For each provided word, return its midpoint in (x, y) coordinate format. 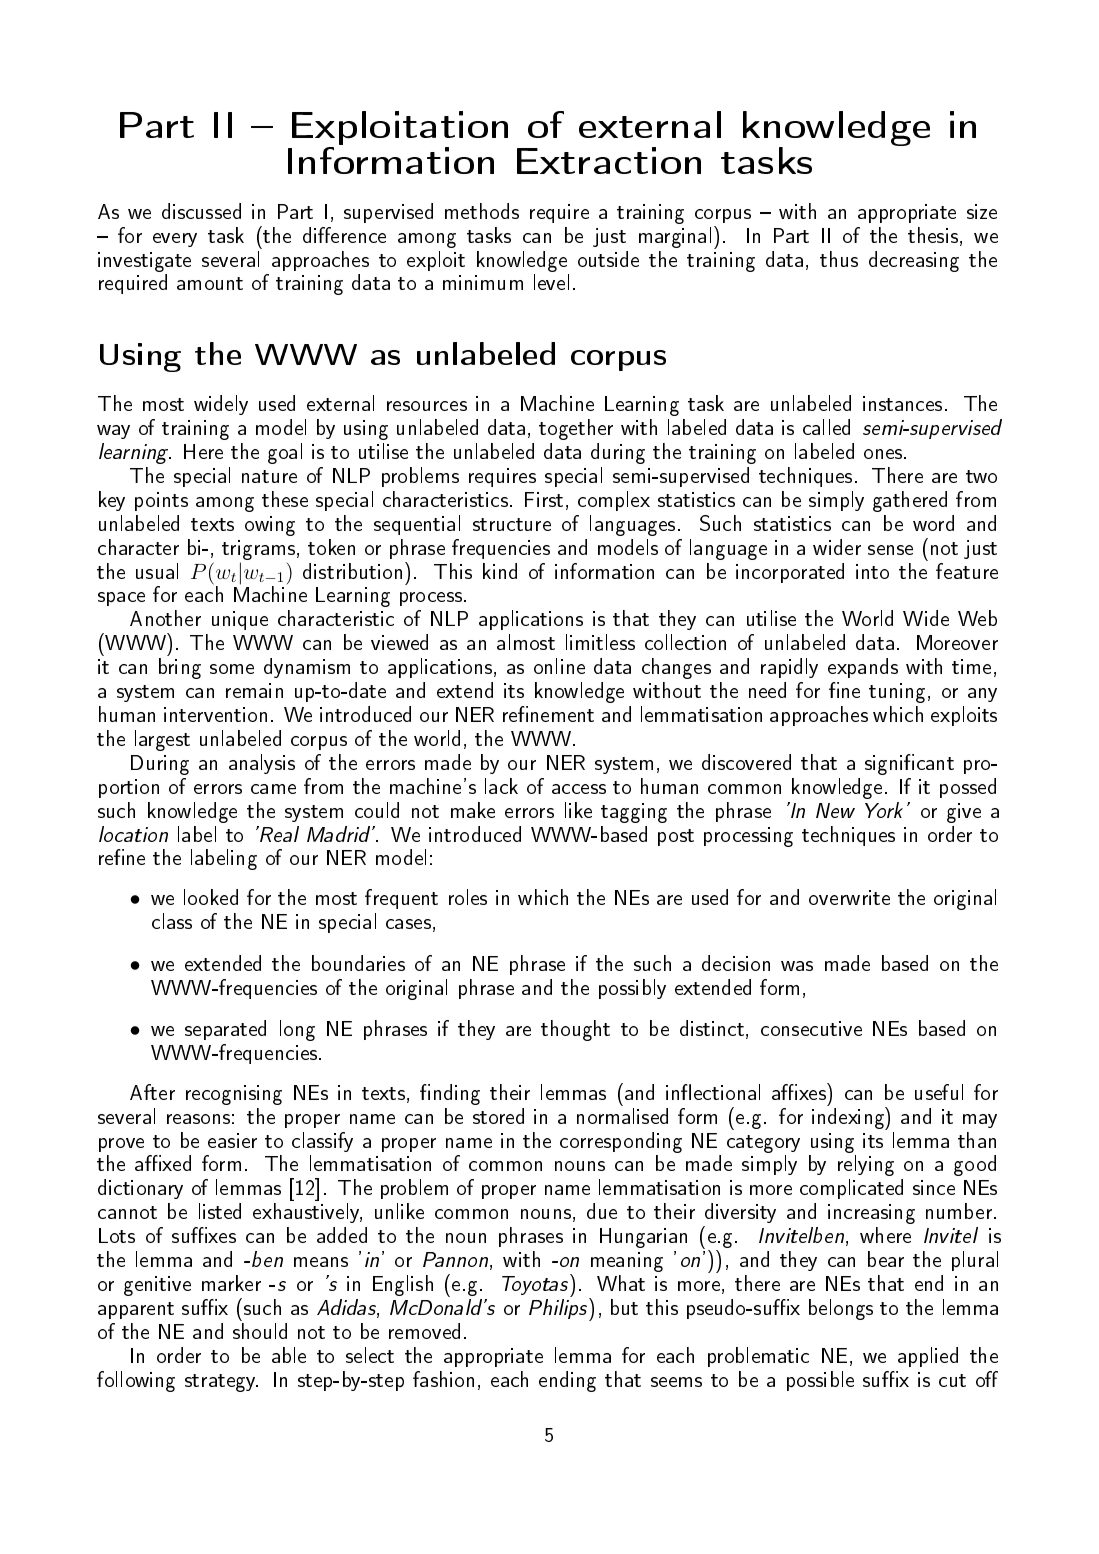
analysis (262, 764)
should (260, 1331)
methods (482, 211)
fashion (443, 1379)
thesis (933, 235)
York (884, 810)
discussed (201, 211)
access (579, 789)
